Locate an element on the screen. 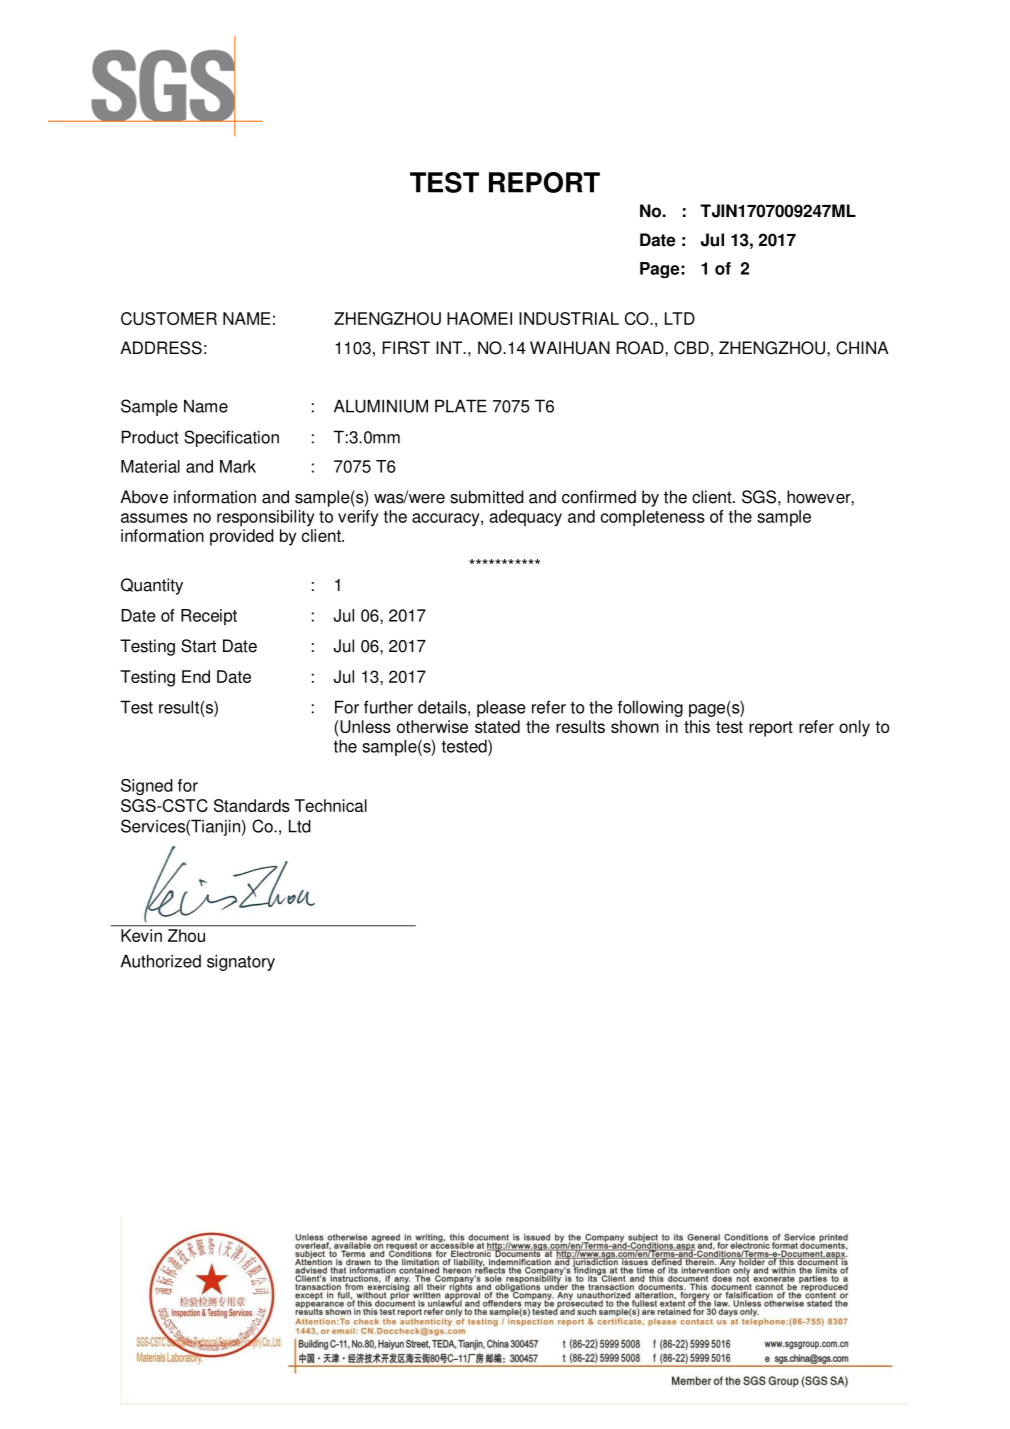 The width and height of the screenshot is (1010, 1429). please is located at coordinates (501, 708).
